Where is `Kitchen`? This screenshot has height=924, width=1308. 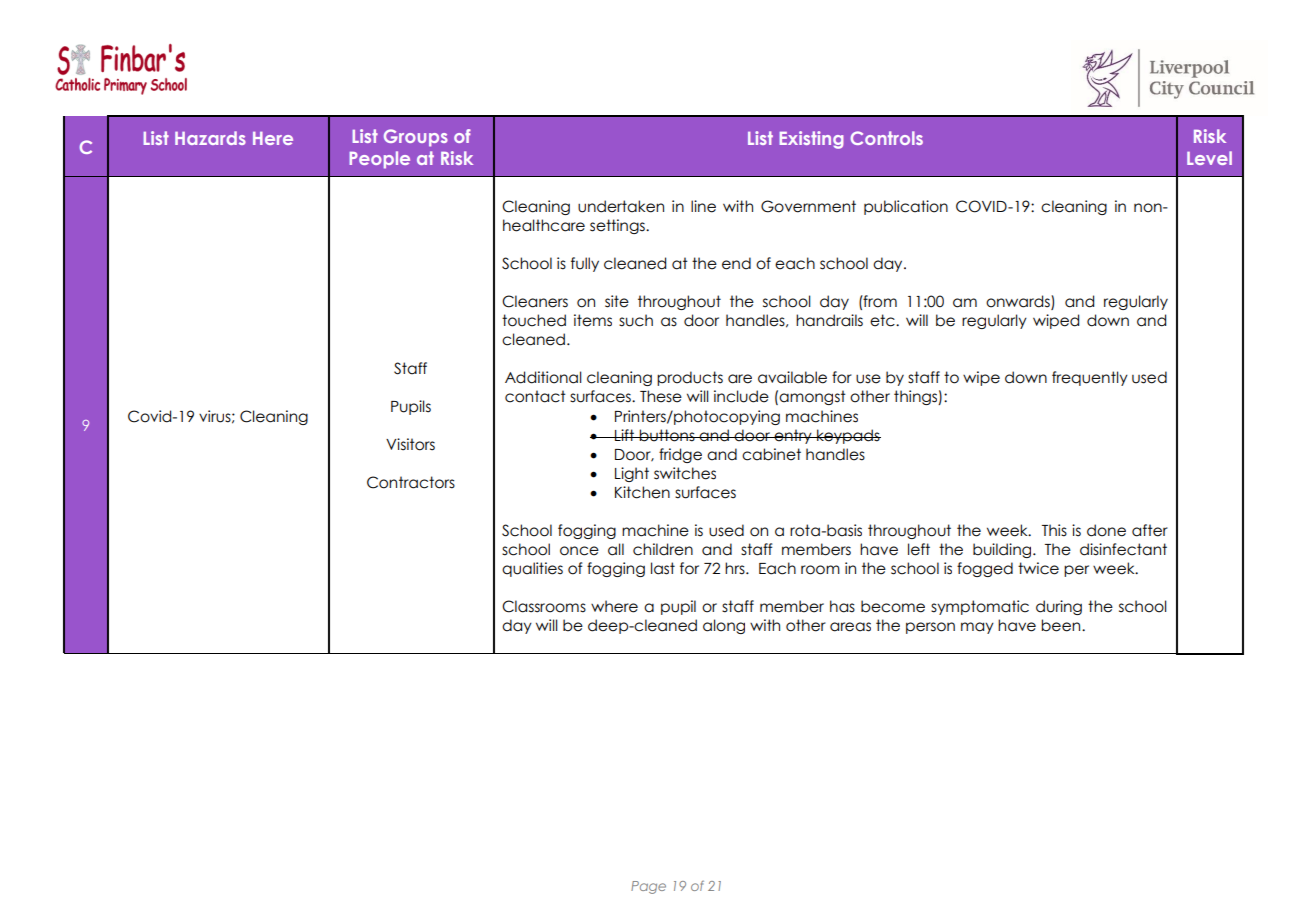 Kitchen is located at coordinates (642, 492).
